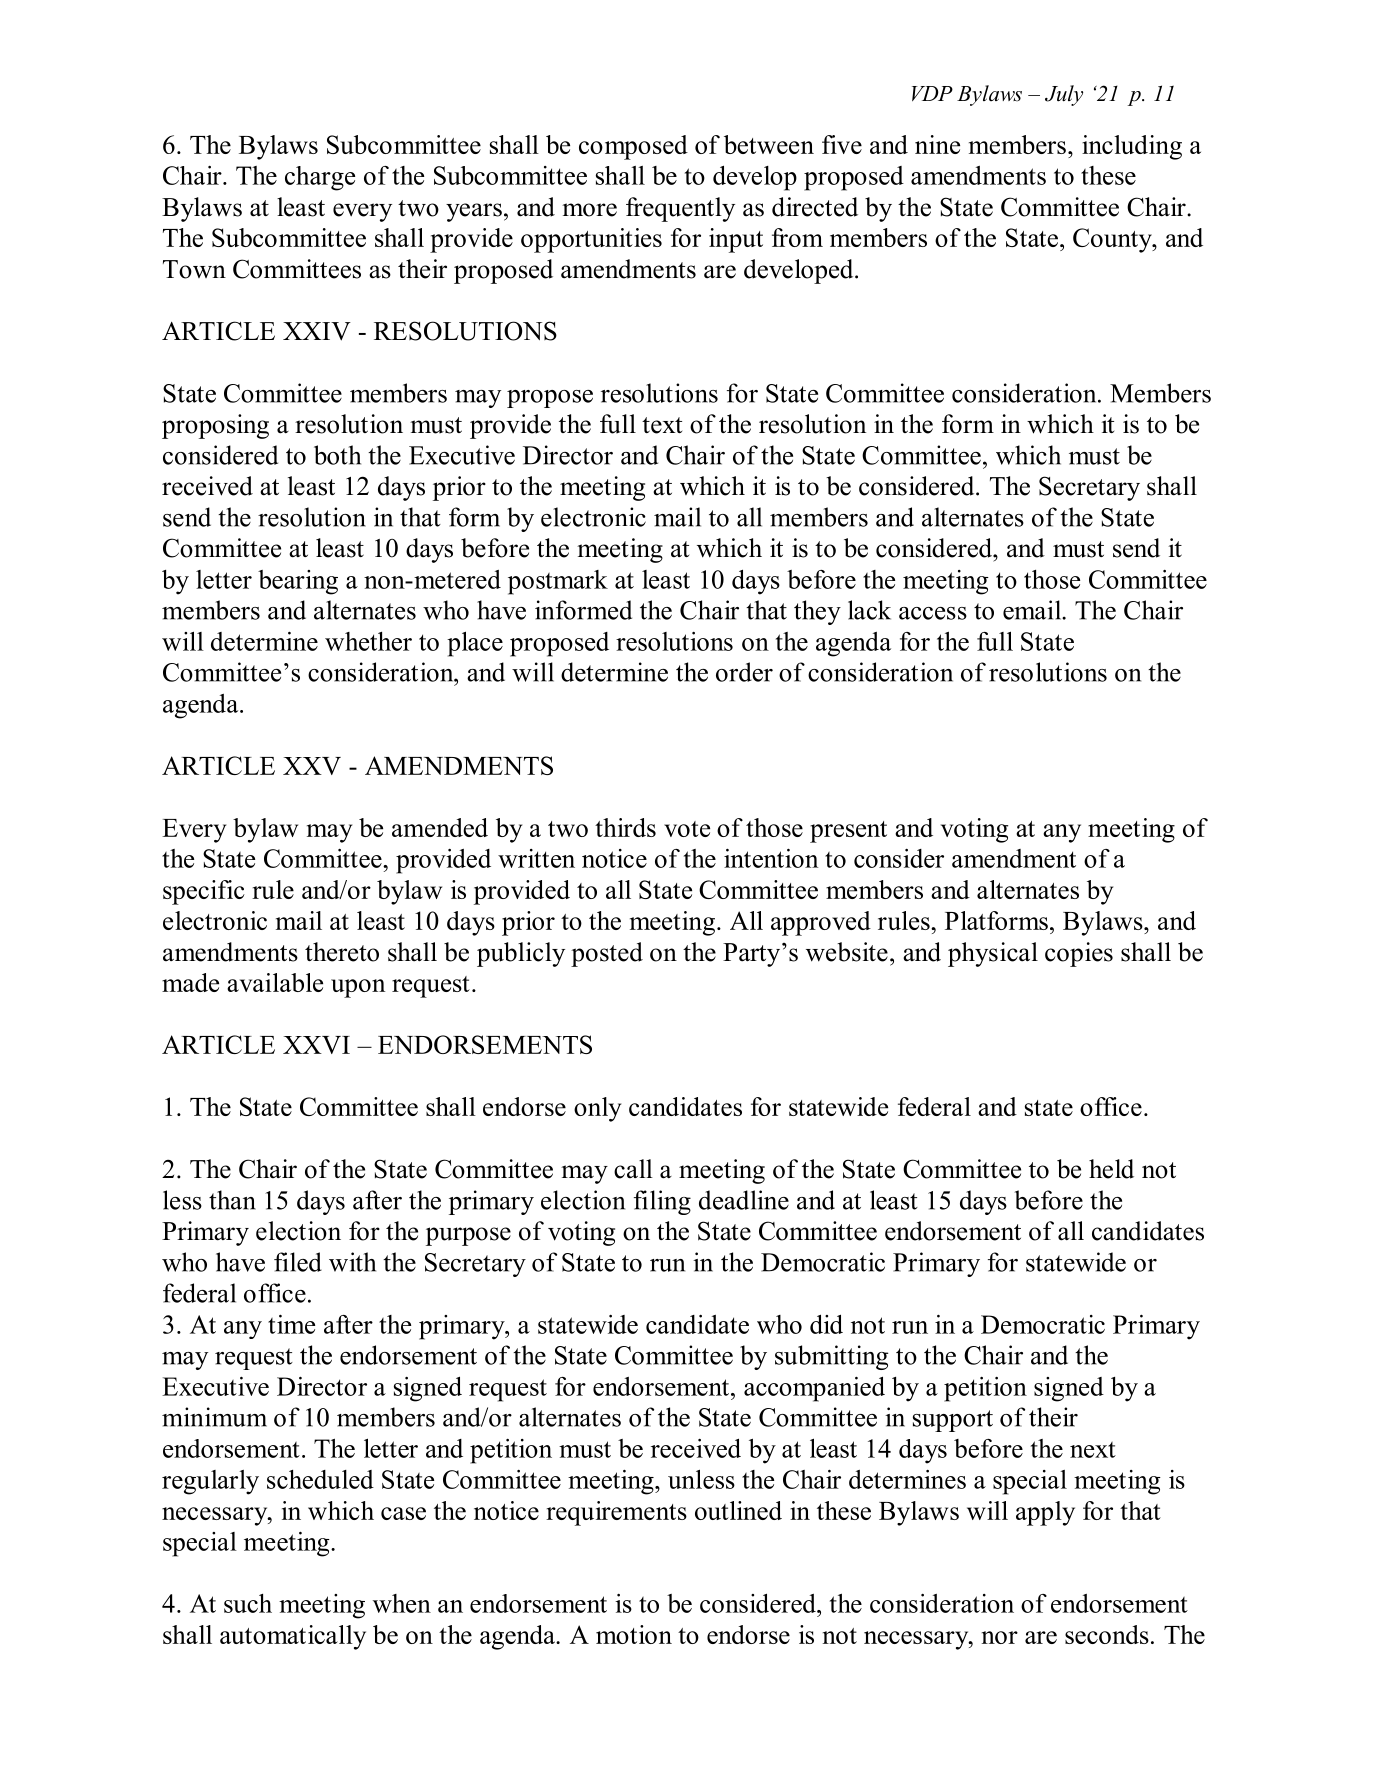 Image resolution: width=1377 pixels, height=1781 pixels. What do you see at coordinates (1064, 95) in the screenshot?
I see `July` at bounding box center [1064, 95].
